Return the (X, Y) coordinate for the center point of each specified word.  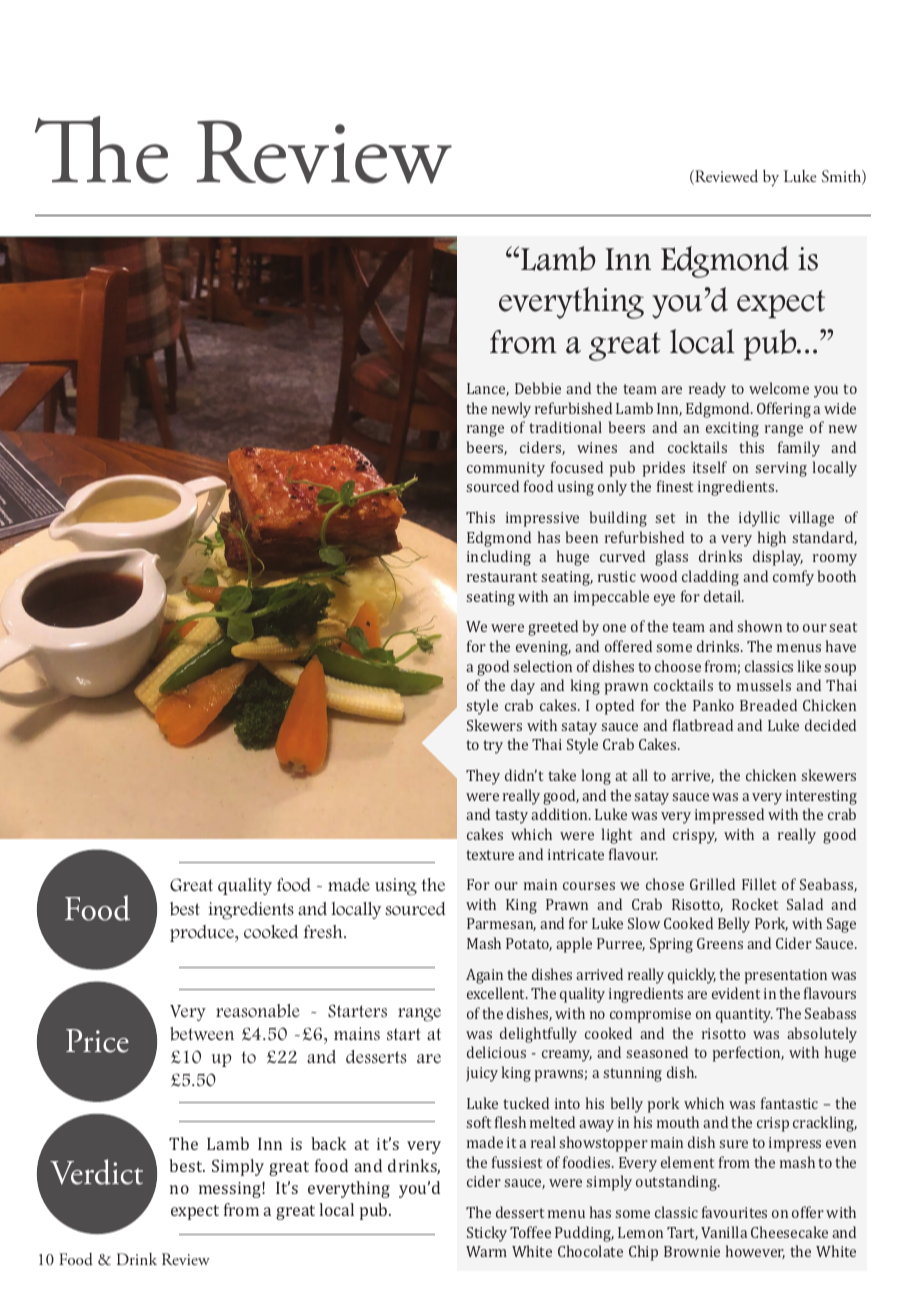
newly (511, 410)
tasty (511, 817)
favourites (734, 1212)
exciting (732, 429)
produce (203, 933)
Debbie (538, 388)
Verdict (96, 1172)
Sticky (487, 1234)
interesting (821, 797)
